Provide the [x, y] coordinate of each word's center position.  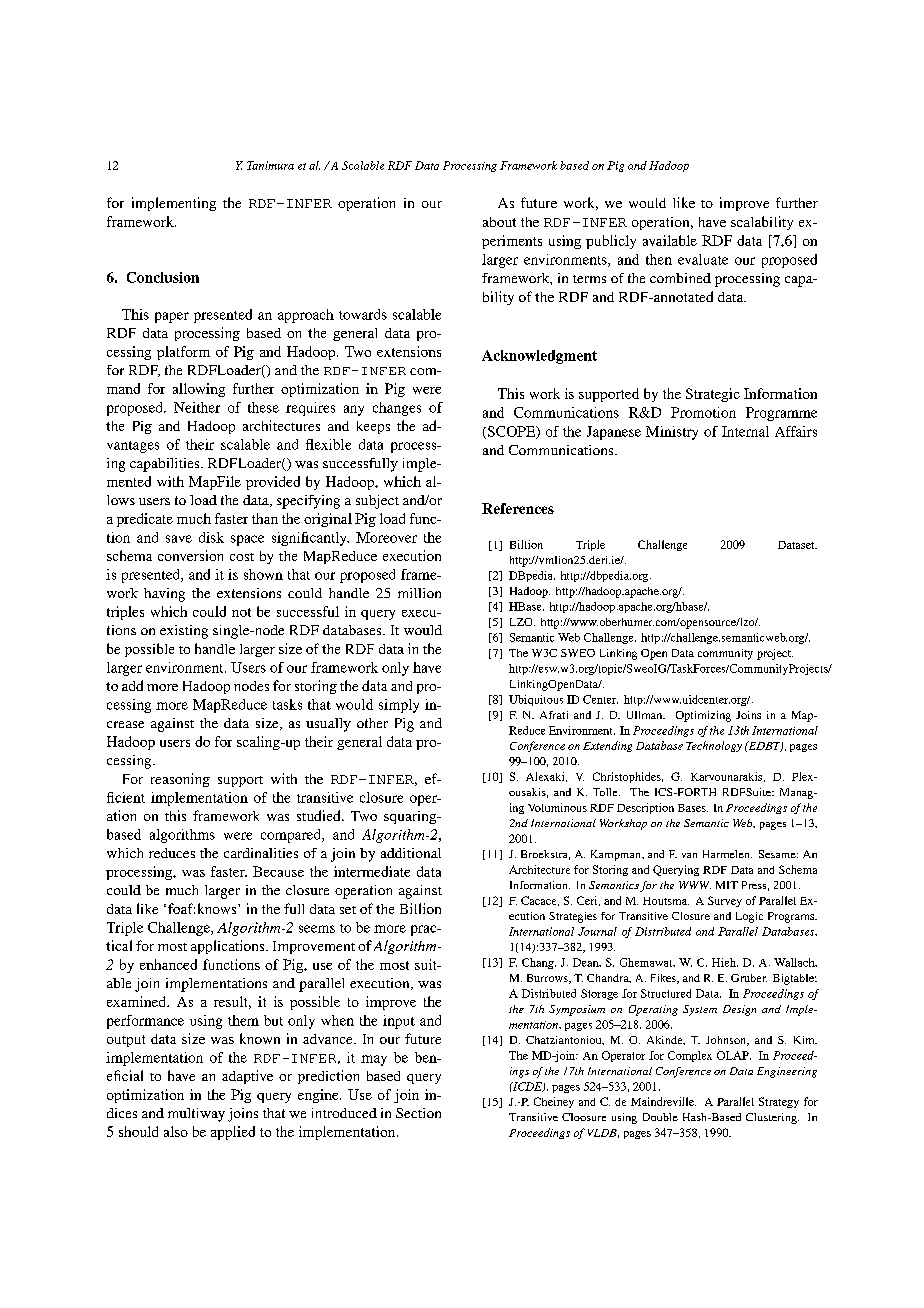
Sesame [778, 854]
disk [211, 537]
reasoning [180, 780]
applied [233, 1133]
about [499, 222]
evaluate [703, 259]
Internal [745, 431]
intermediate [372, 871]
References [518, 508]
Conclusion [163, 277]
